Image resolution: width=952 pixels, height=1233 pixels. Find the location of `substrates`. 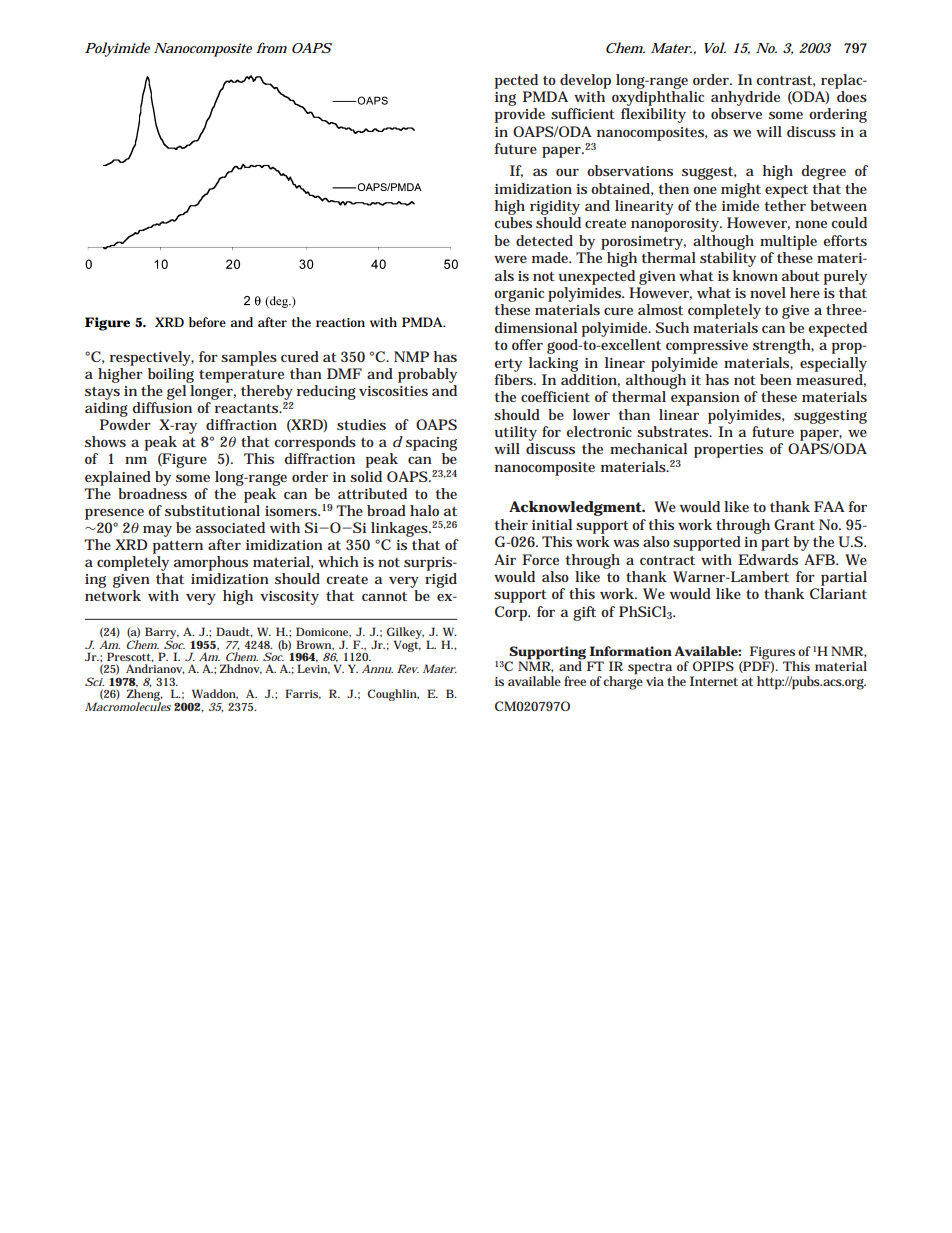

substrates is located at coordinates (673, 431).
